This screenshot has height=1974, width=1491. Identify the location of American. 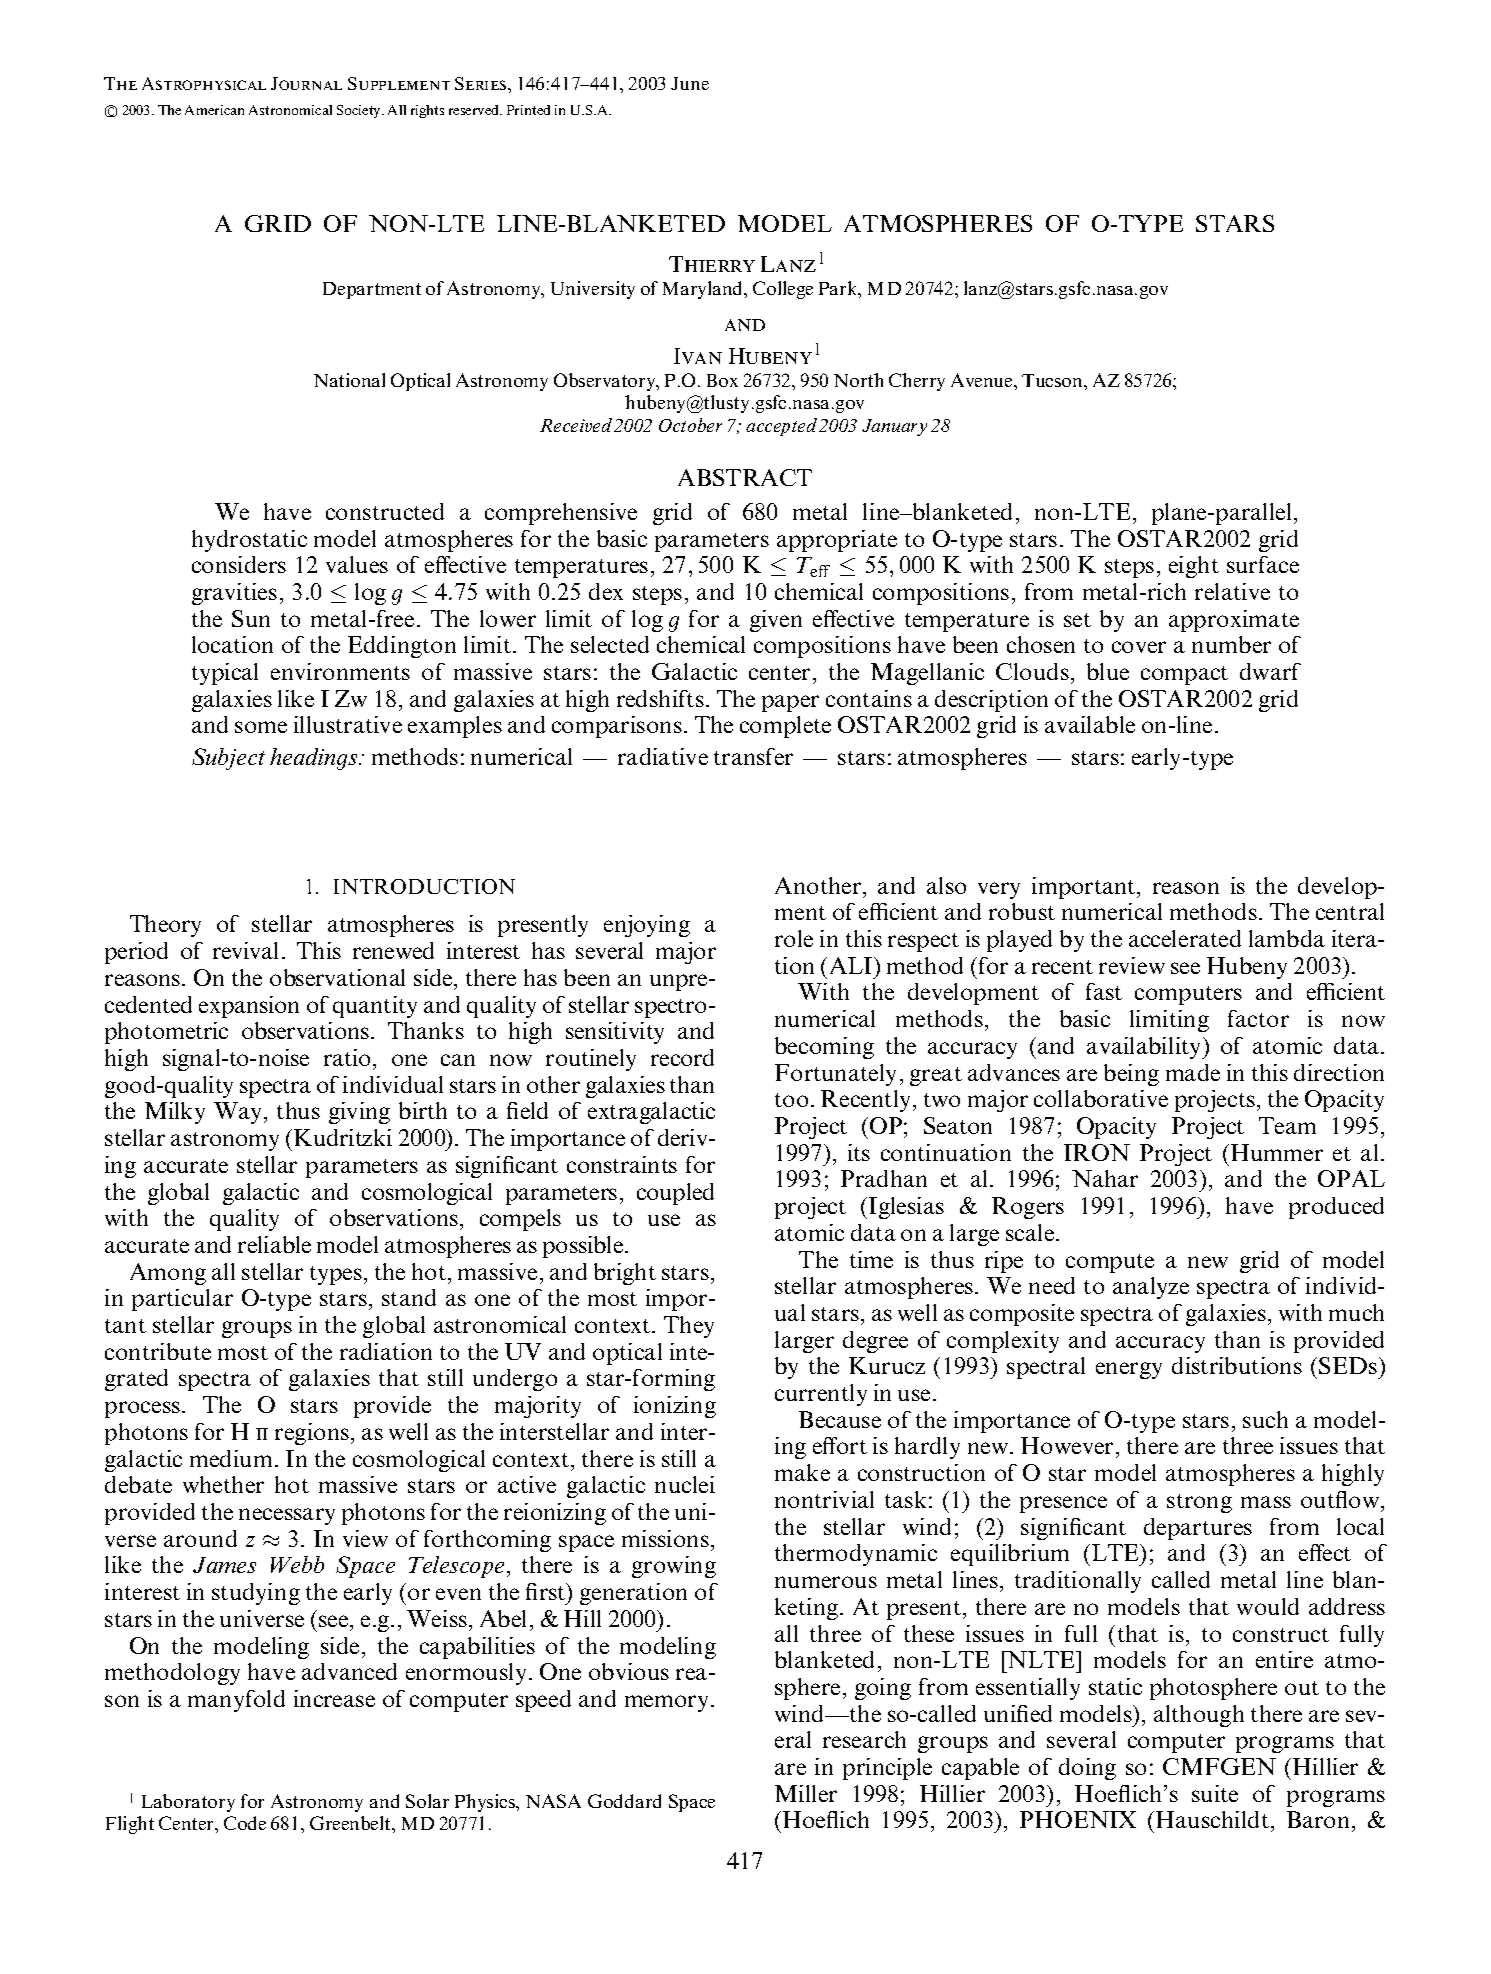
(214, 110).
